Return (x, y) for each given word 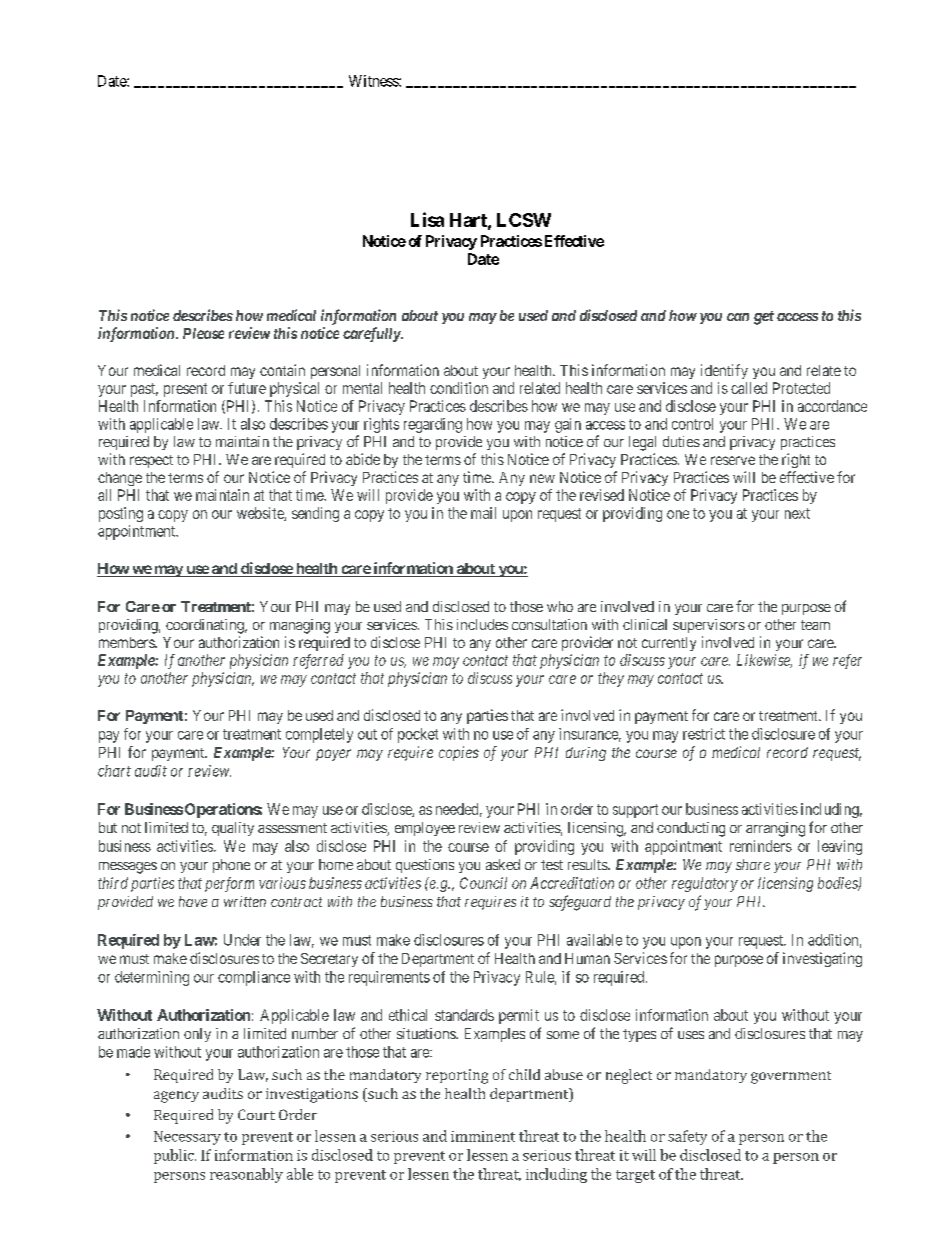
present (185, 390)
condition (459, 388)
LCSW (524, 220)
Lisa (427, 219)
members (127, 642)
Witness (374, 81)
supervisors (709, 626)
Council (483, 883)
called (749, 388)
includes (482, 624)
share (753, 864)
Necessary (187, 1138)
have (193, 901)
